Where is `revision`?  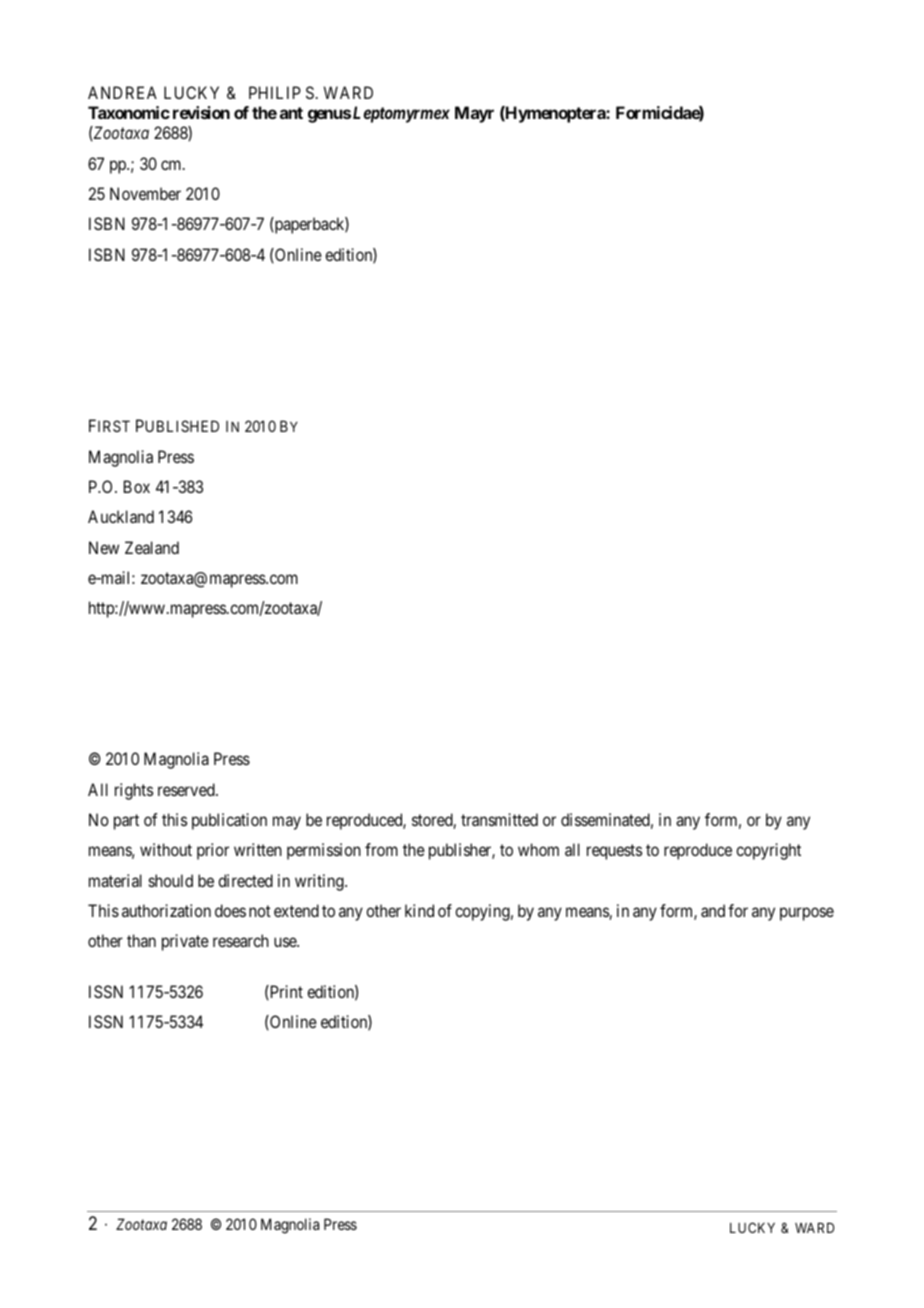 revision is located at coordinates (201, 112).
